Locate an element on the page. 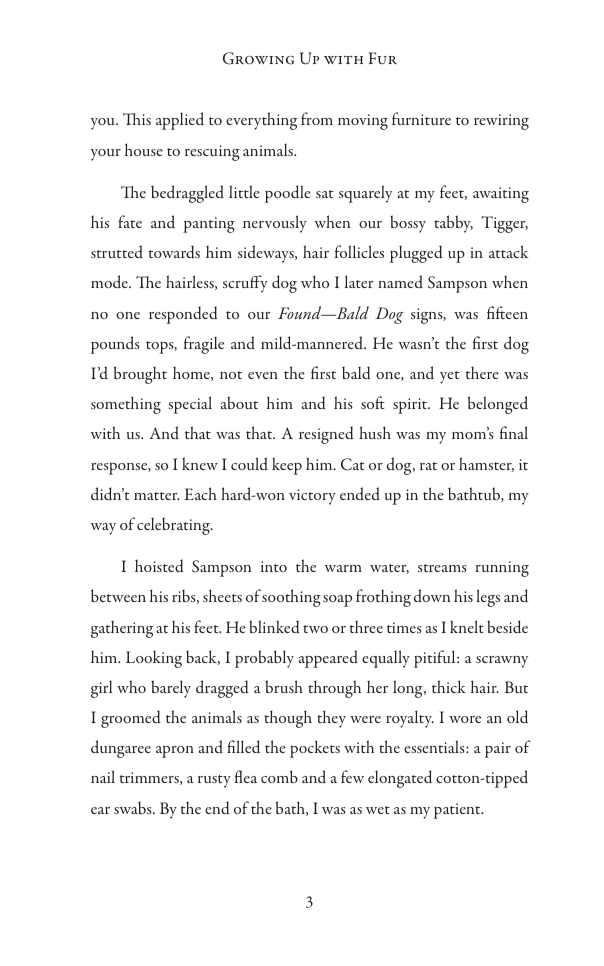 This image has width=604, height=966. rewiring is located at coordinates (501, 122).
